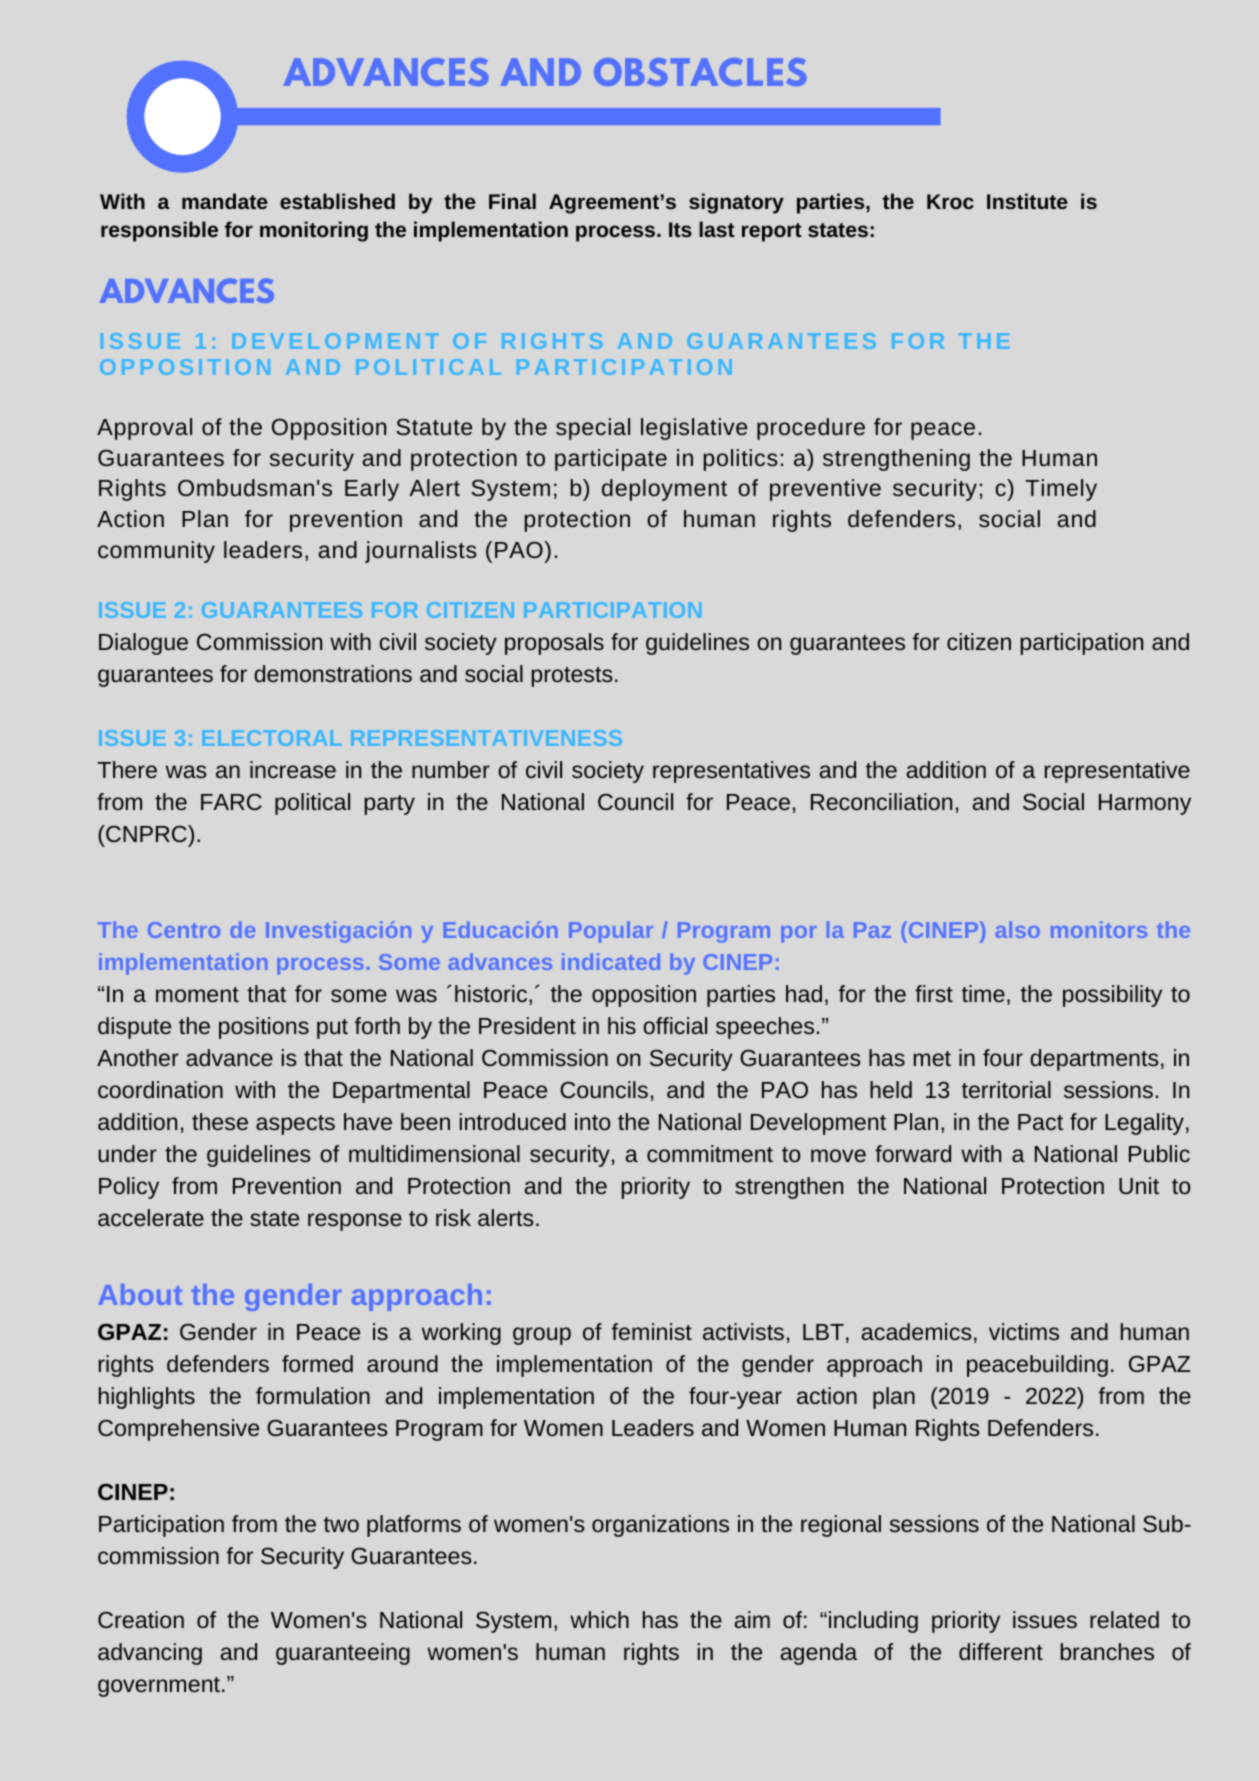  What do you see at coordinates (1040, 1122) in the screenshot?
I see `Pact` at bounding box center [1040, 1122].
